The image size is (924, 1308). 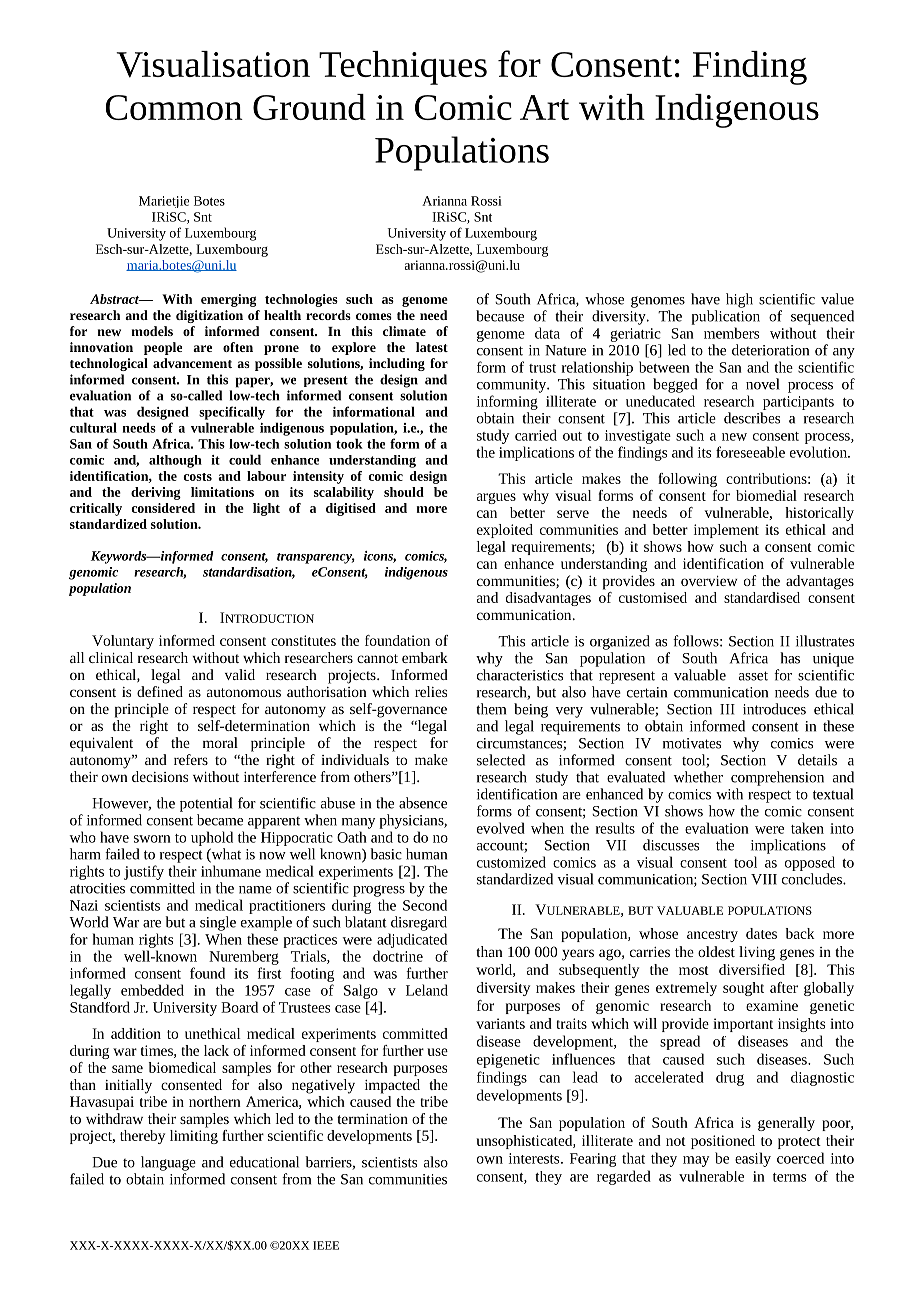 I want to click on people, so click(x=163, y=348).
